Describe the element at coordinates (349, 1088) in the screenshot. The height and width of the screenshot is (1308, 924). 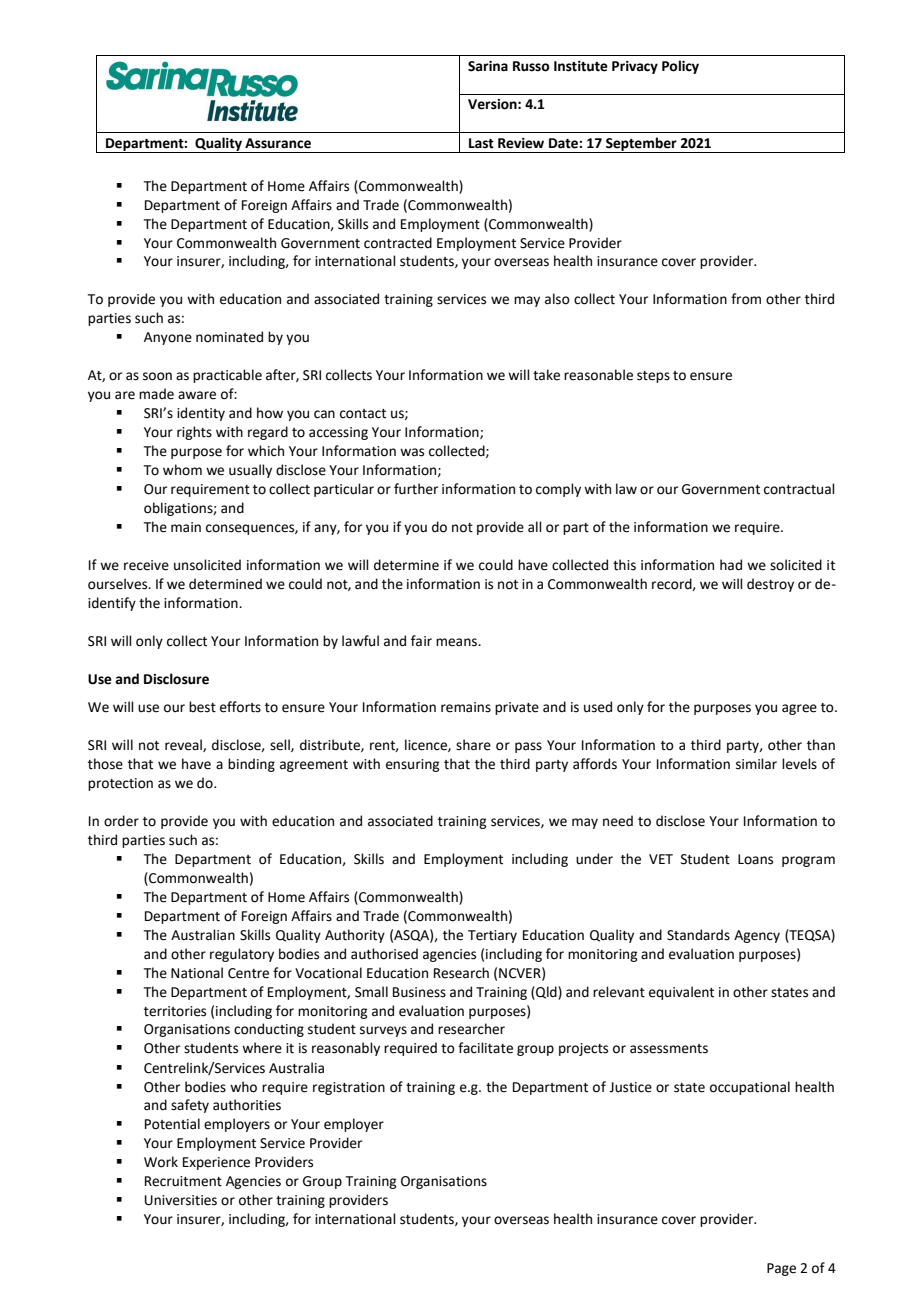
I see `registration` at that location.
